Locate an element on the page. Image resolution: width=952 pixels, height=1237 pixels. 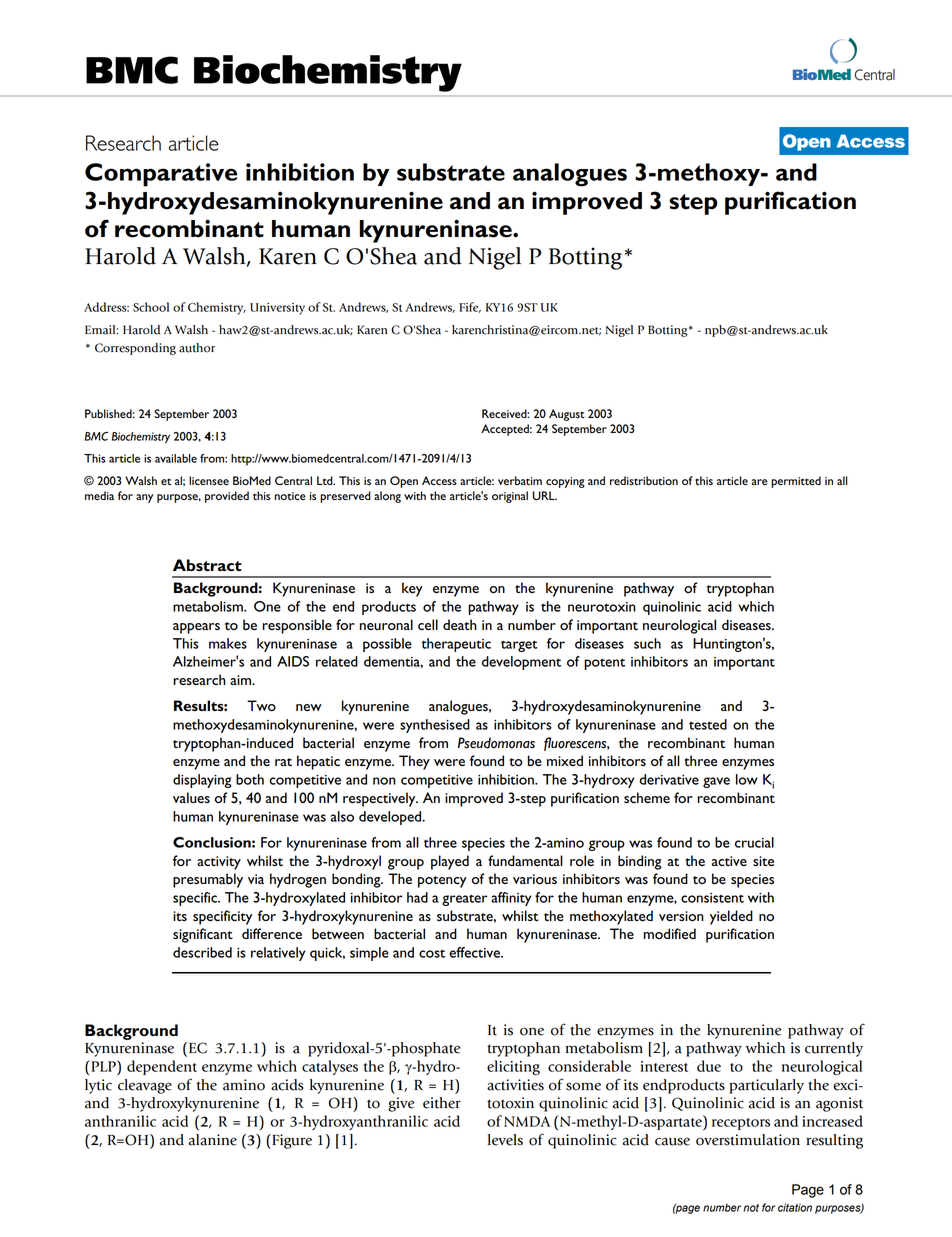
Fife is located at coordinates (470, 307).
